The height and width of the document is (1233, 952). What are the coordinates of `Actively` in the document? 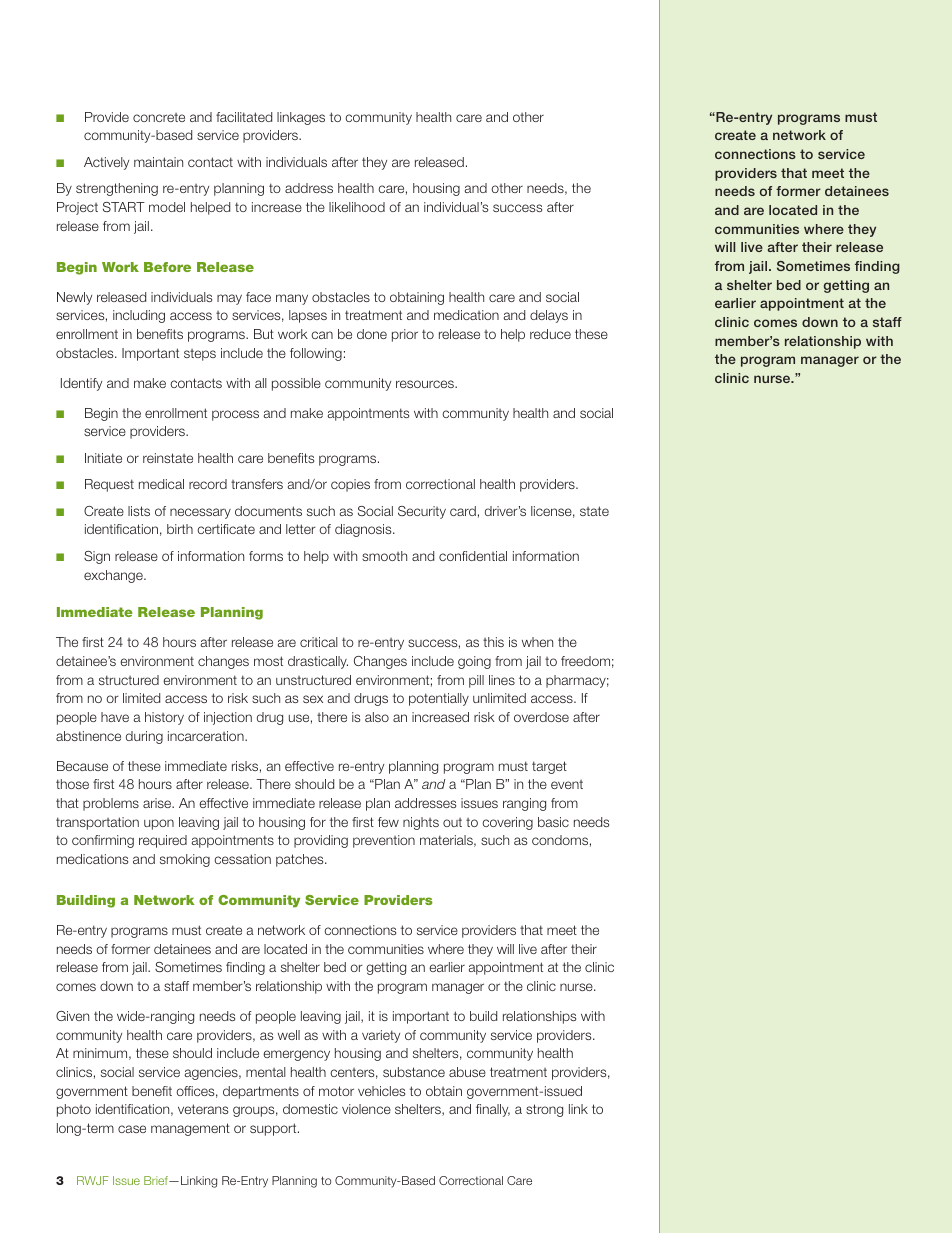 It's located at (106, 163).
